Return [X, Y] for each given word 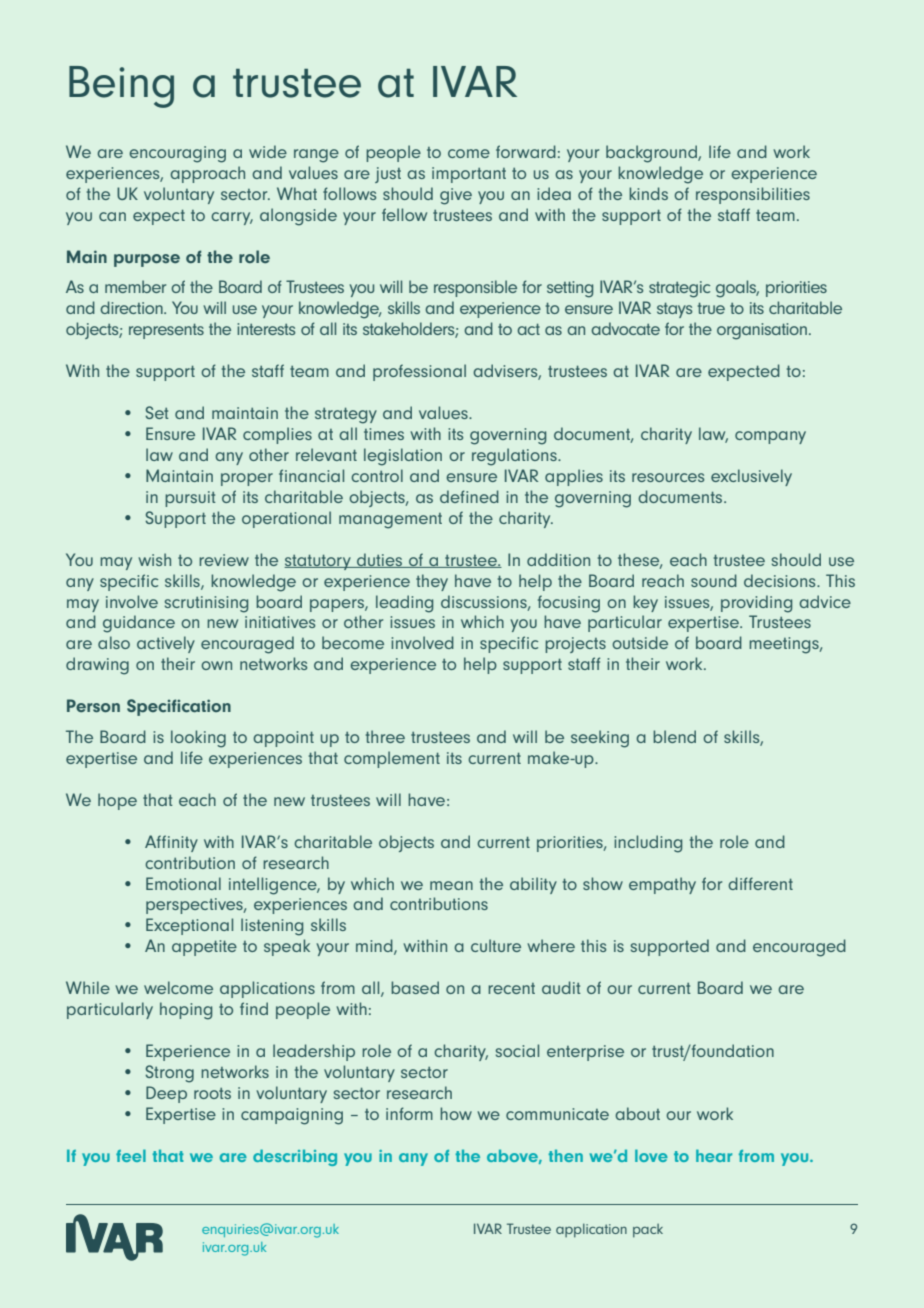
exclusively [751, 477]
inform [409, 1113]
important [469, 175]
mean [451, 885]
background [652, 154]
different [760, 883]
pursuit [190, 499]
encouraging [177, 154]
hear [714, 1155]
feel [131, 1155]
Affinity [171, 843]
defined [469, 496]
